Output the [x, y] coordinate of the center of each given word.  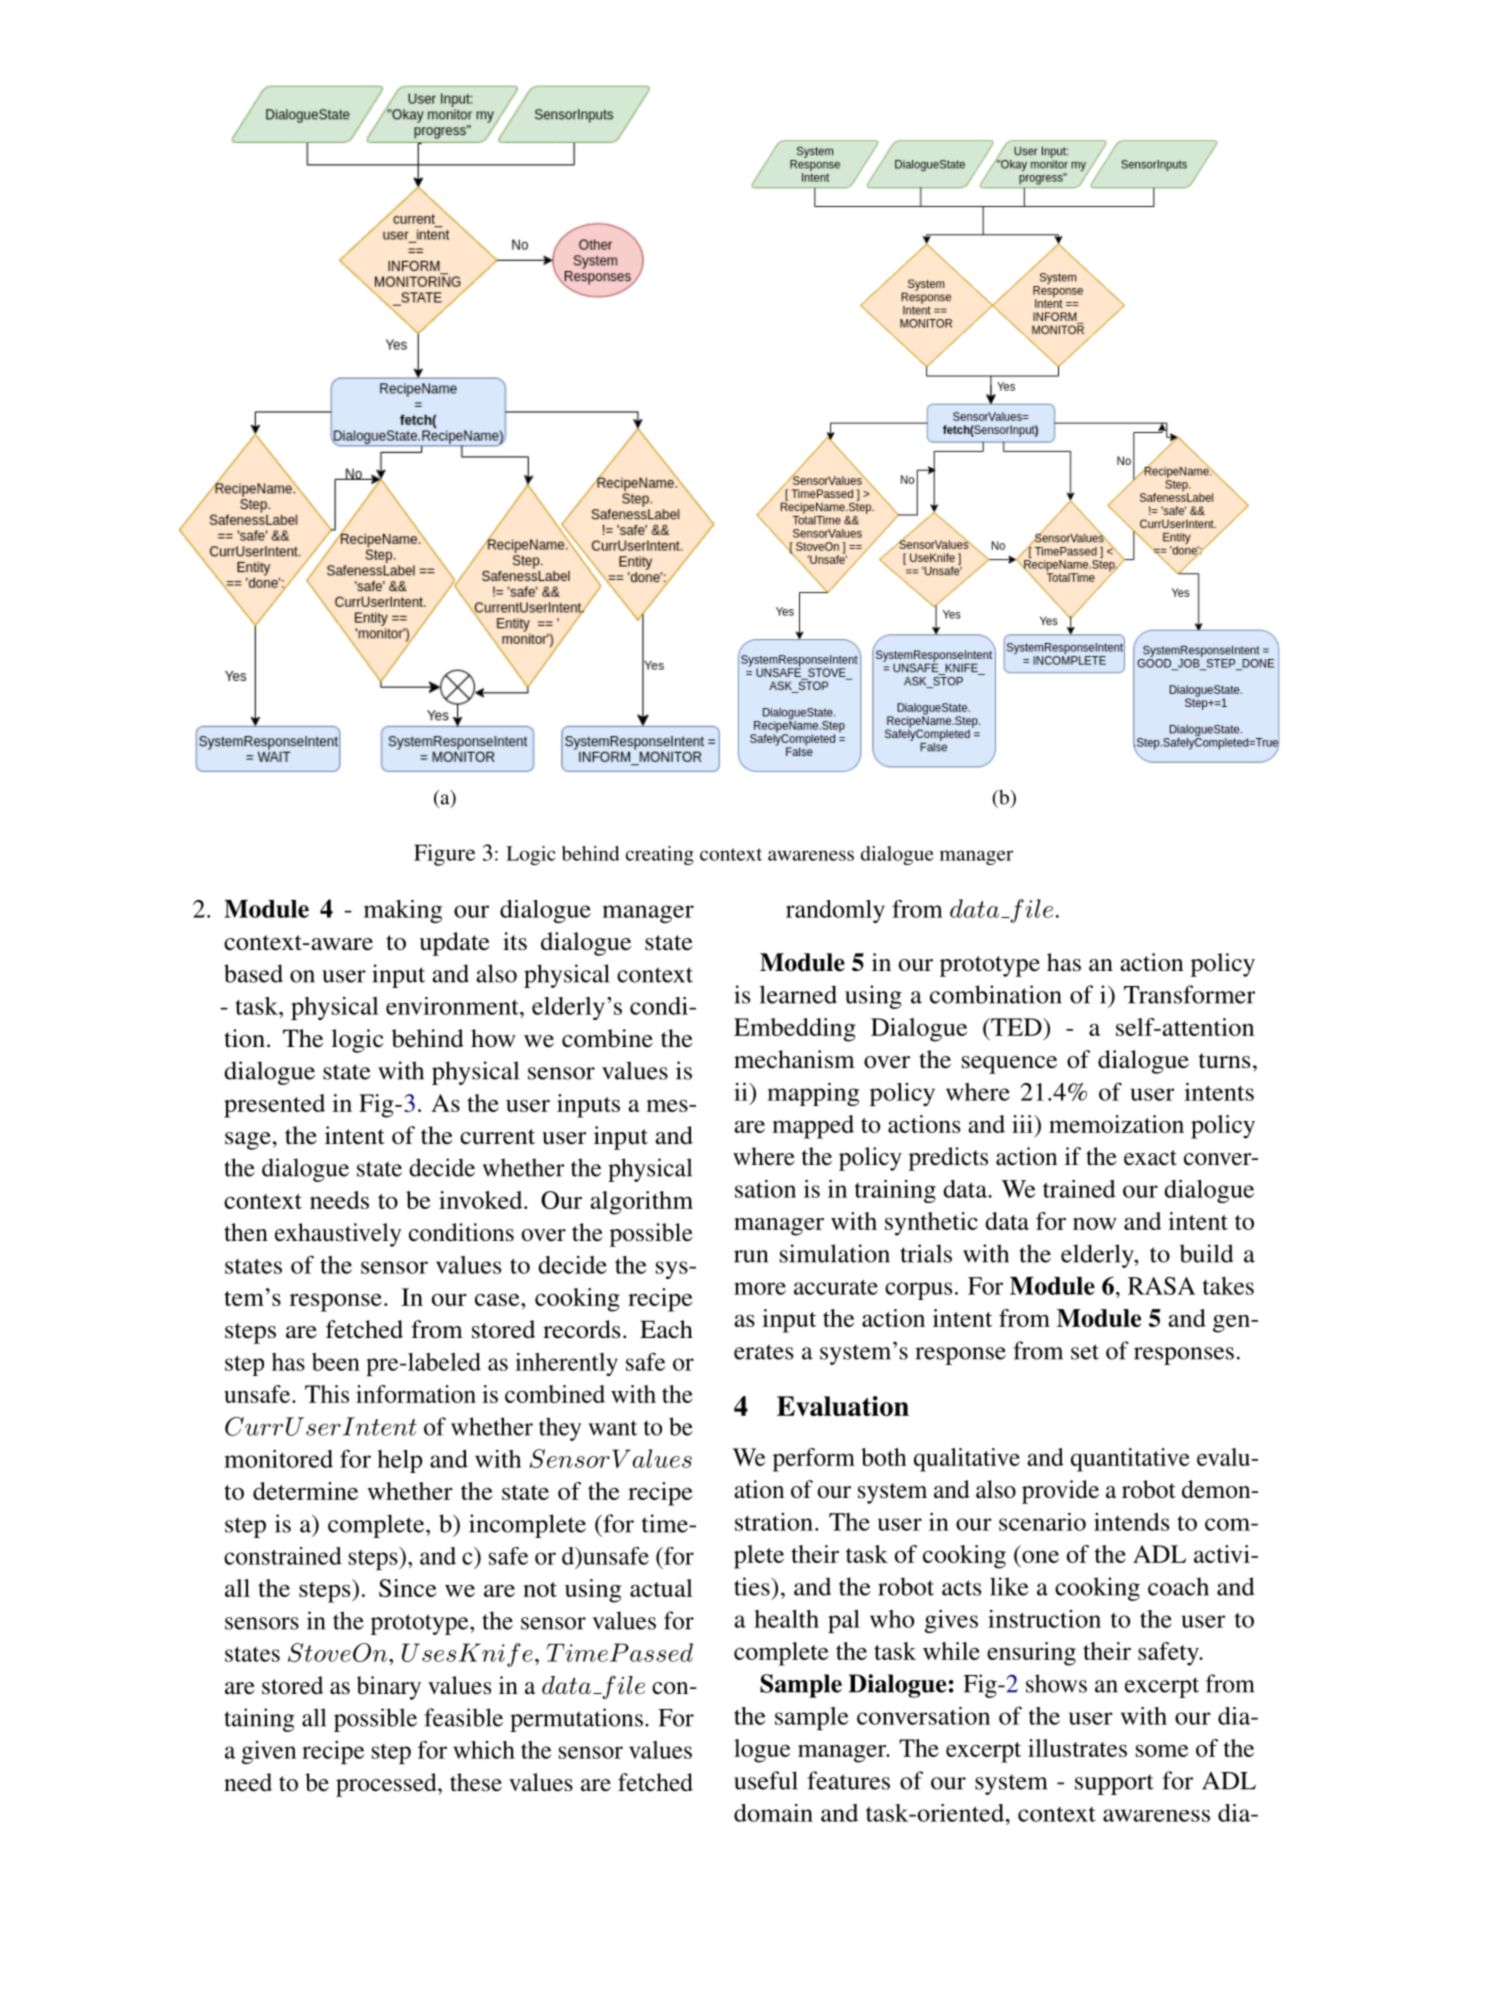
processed [387, 1785]
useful [766, 1780]
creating [660, 855]
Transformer [1189, 994]
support [1114, 1784]
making [403, 911]
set [1085, 1352]
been [336, 1362]
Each [666, 1329]
